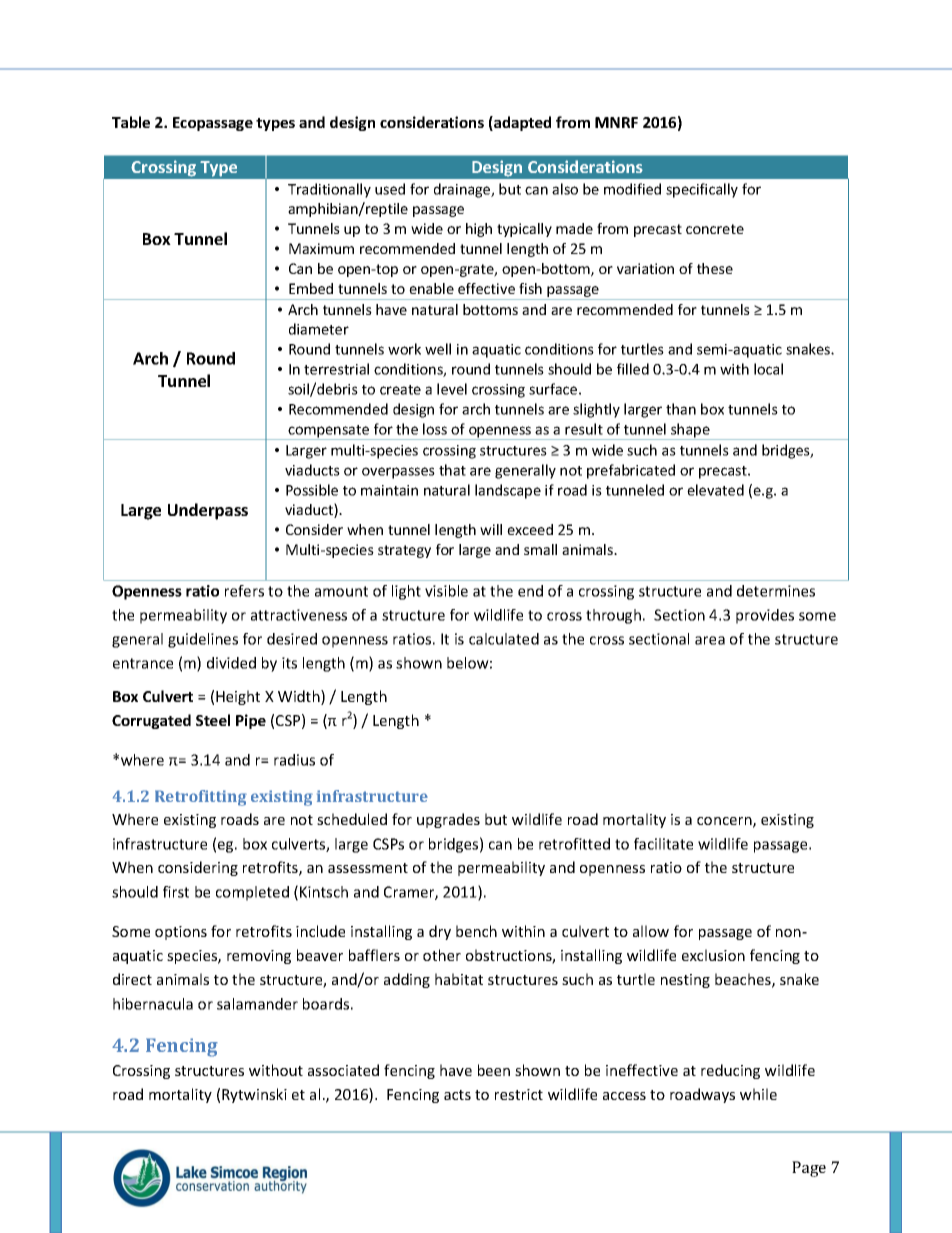 This page has width=952, height=1233. What do you see at coordinates (203, 640) in the page?
I see `guidelines` at bounding box center [203, 640].
